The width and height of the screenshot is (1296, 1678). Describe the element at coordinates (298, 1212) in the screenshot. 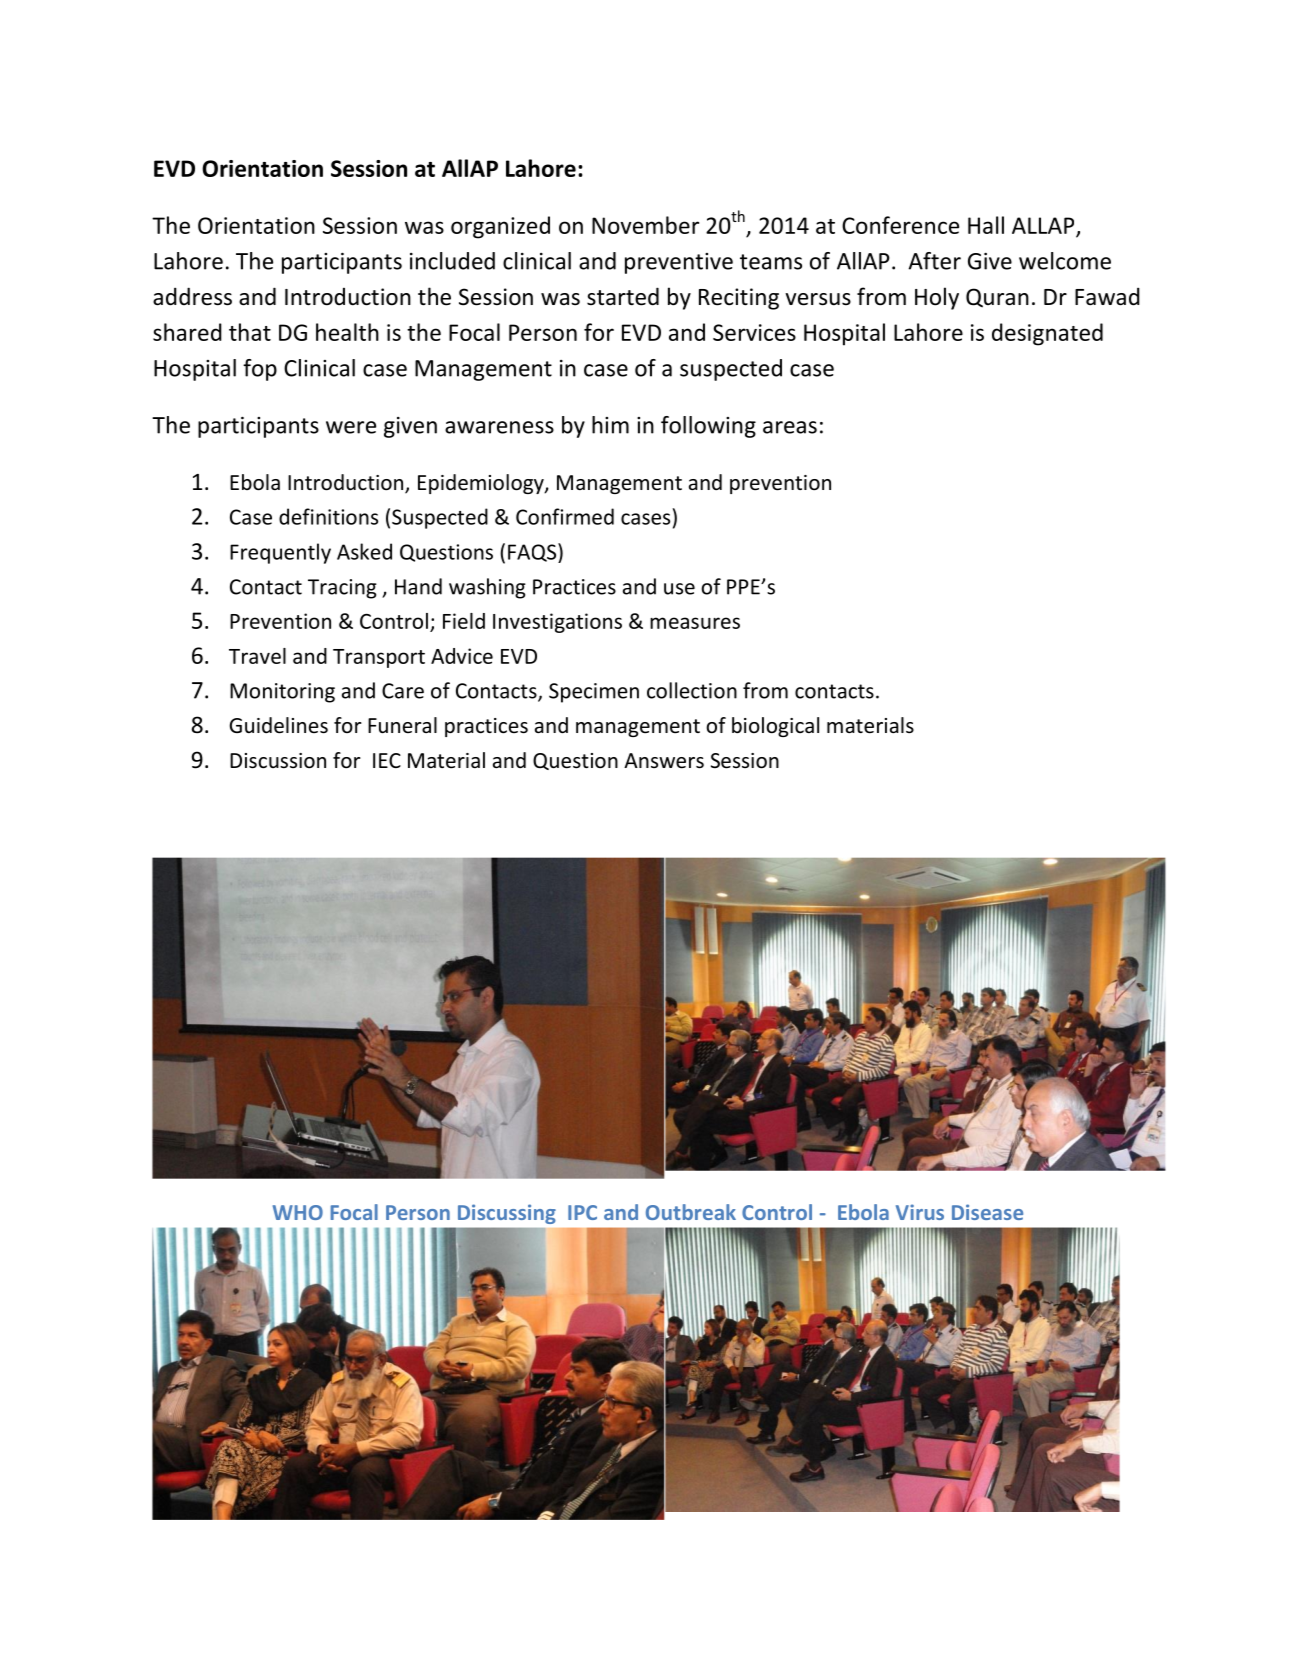

I see `WHO` at that location.
